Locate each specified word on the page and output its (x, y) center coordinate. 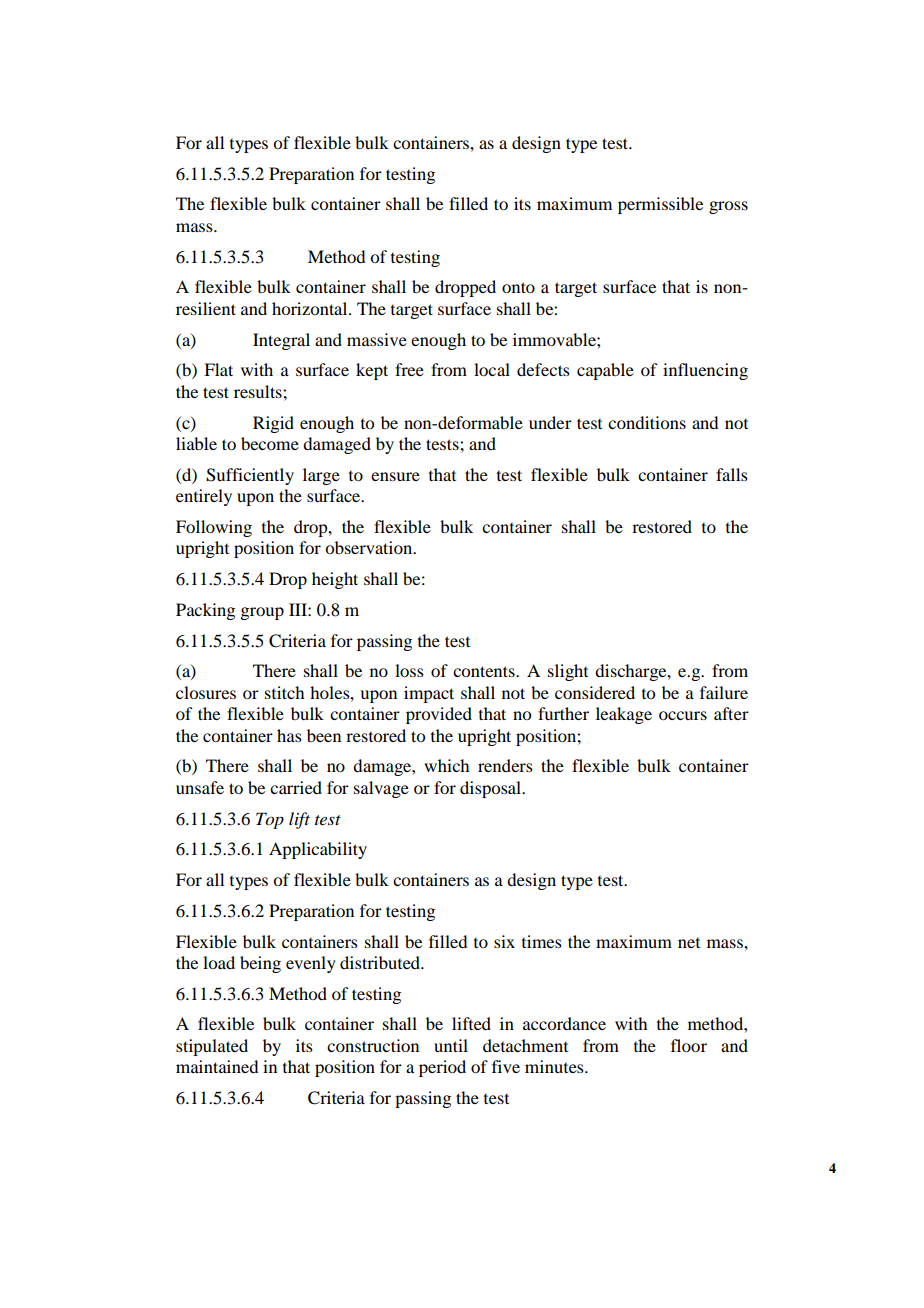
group (262, 613)
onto (518, 287)
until (451, 1045)
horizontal (311, 308)
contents (485, 671)
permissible (660, 205)
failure (724, 692)
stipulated (212, 1047)
